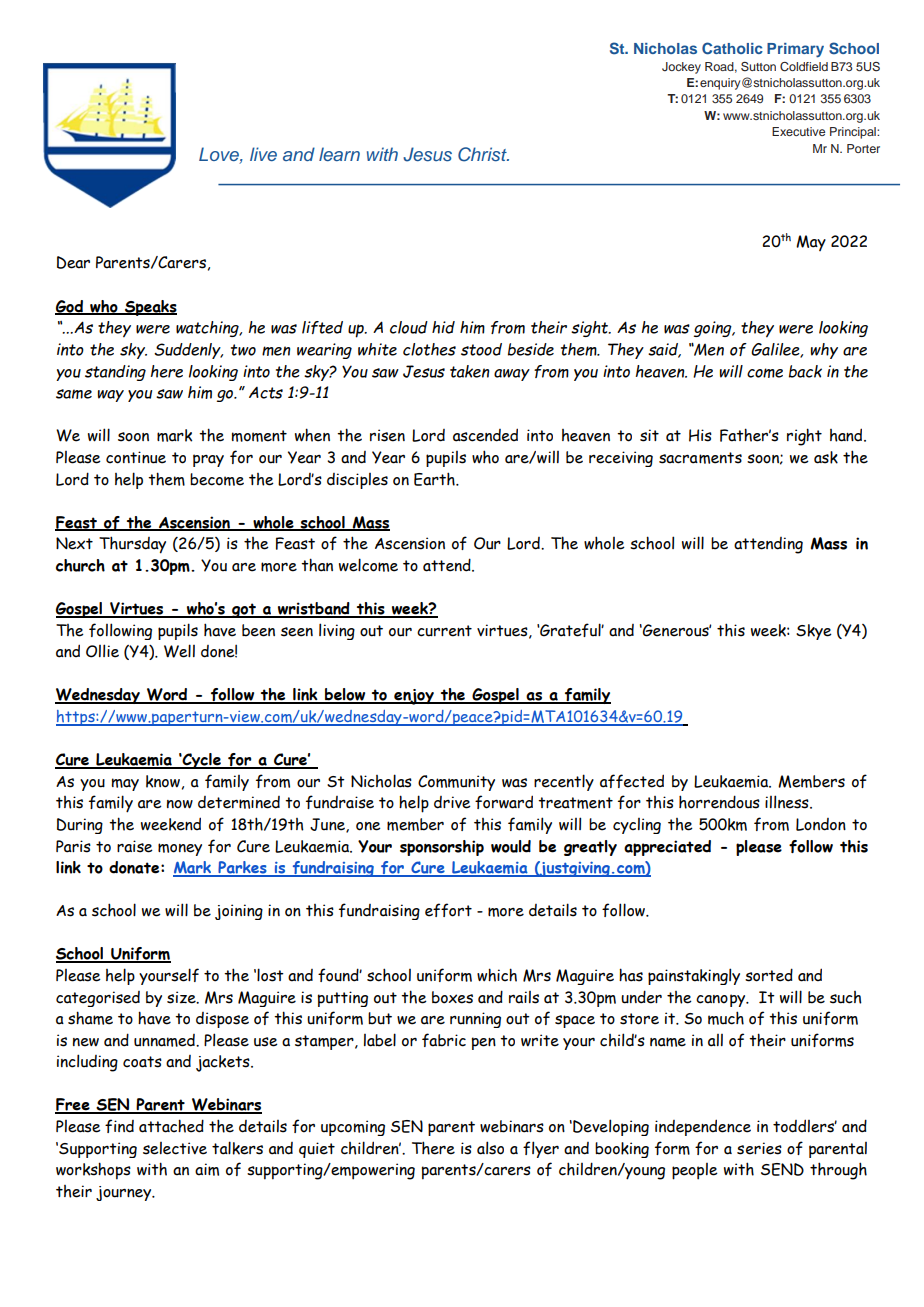 This page has width=924, height=1307. Describe the element at coordinates (490, 1148) in the page. I see `also` at that location.
